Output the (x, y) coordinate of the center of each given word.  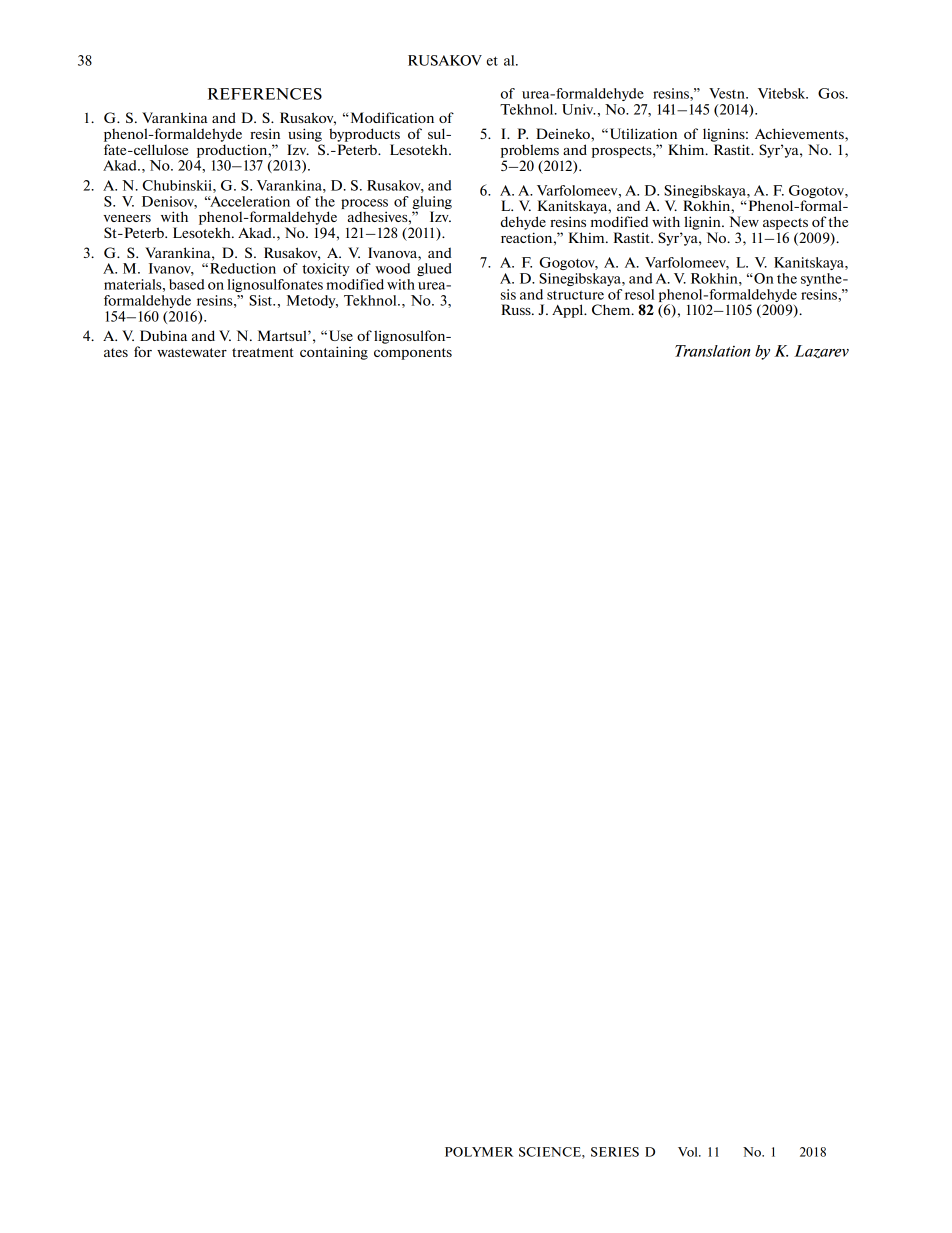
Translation (712, 351)
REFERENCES (265, 94)
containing (334, 353)
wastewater (192, 352)
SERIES (615, 1152)
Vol (689, 1152)
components (413, 354)
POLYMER (479, 1152)
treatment (263, 352)
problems (530, 151)
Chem (612, 309)
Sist (262, 300)
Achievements (800, 133)
